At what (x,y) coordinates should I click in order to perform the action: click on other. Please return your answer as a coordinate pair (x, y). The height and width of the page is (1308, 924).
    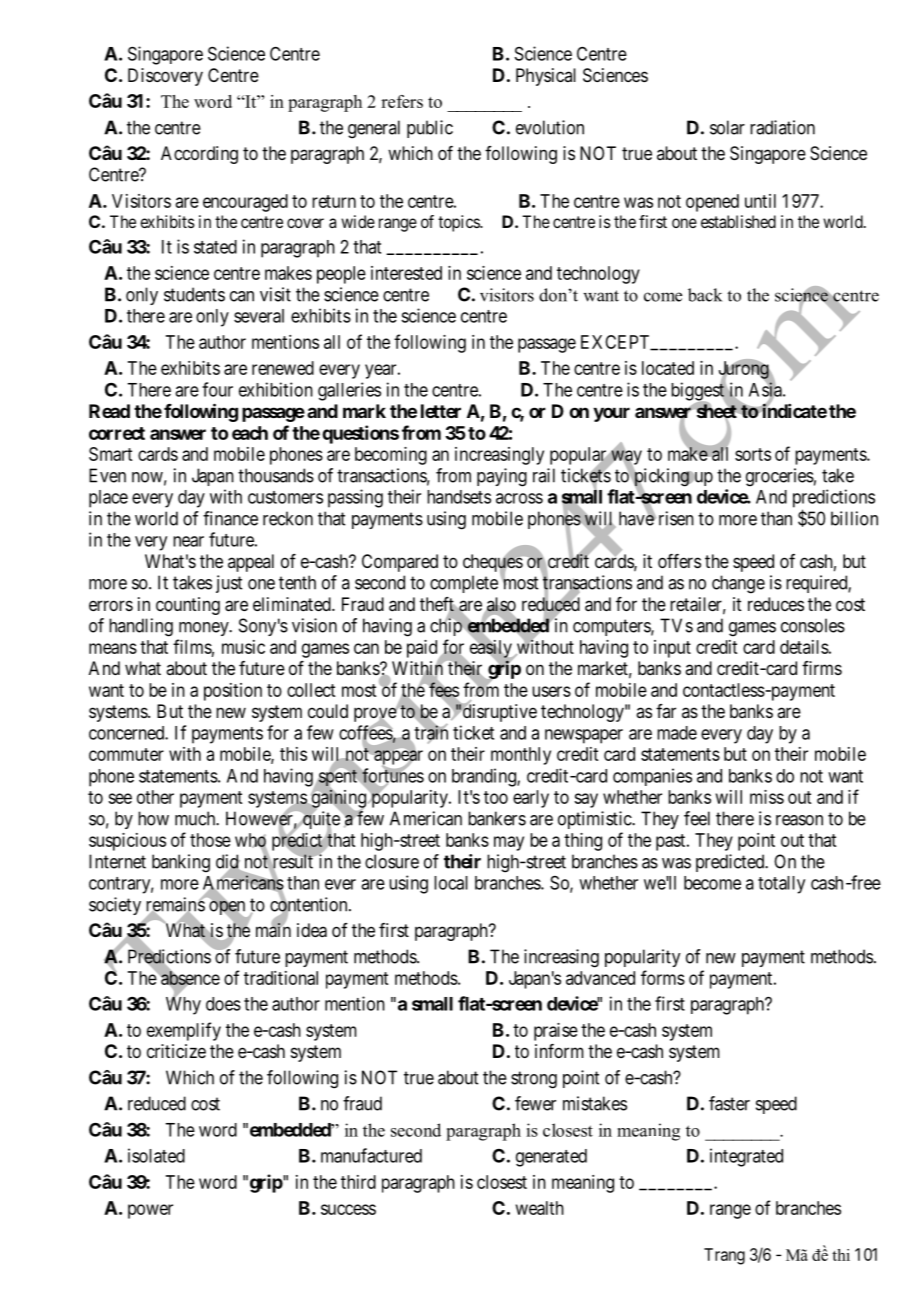
    Looking at the image, I should click on (155, 797).
